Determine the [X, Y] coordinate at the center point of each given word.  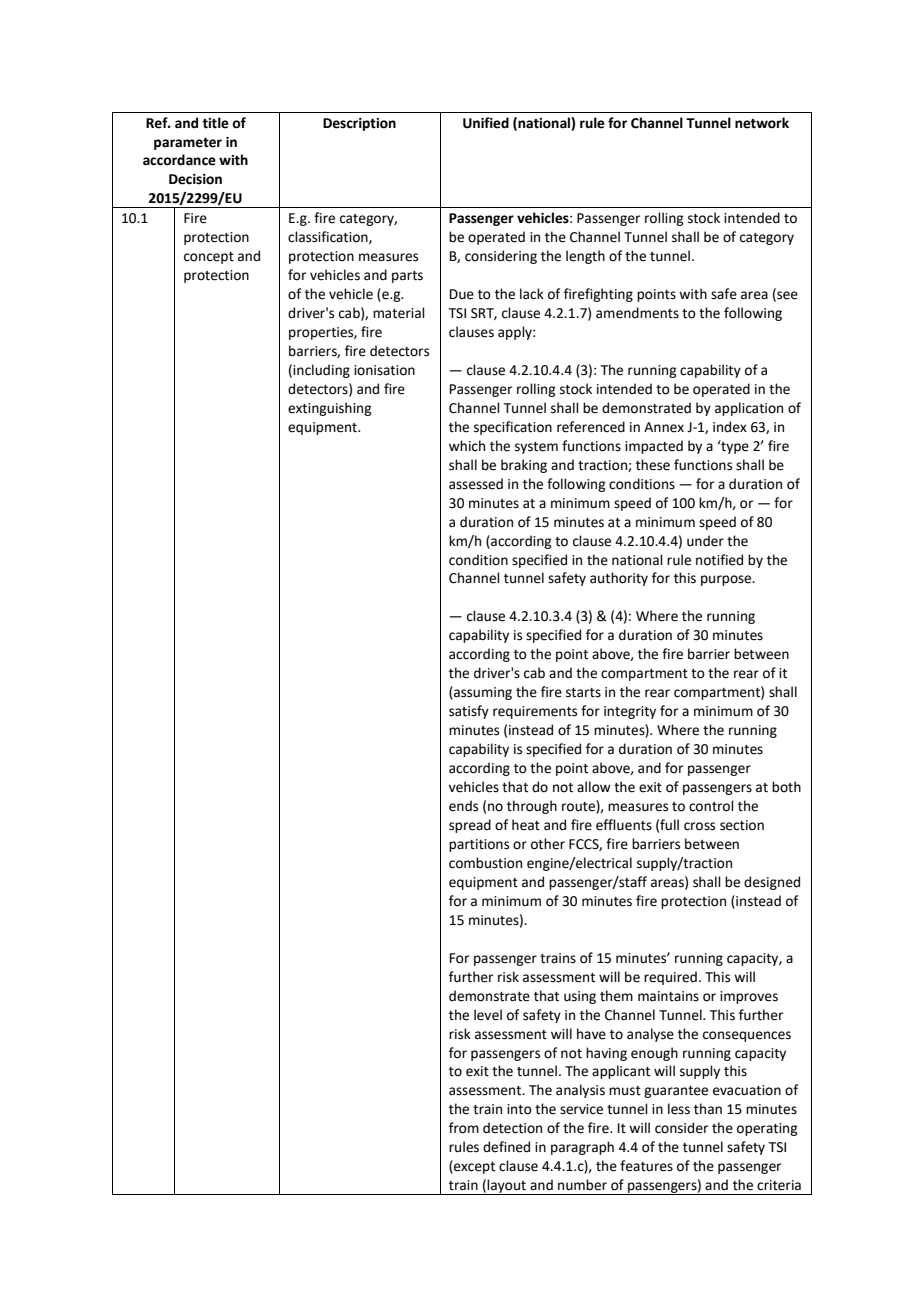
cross [699, 826]
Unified [486, 123]
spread [470, 826]
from [464, 1128]
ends [463, 806]
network [762, 123]
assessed [476, 484]
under [705, 541]
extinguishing [329, 409]
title [215, 123]
